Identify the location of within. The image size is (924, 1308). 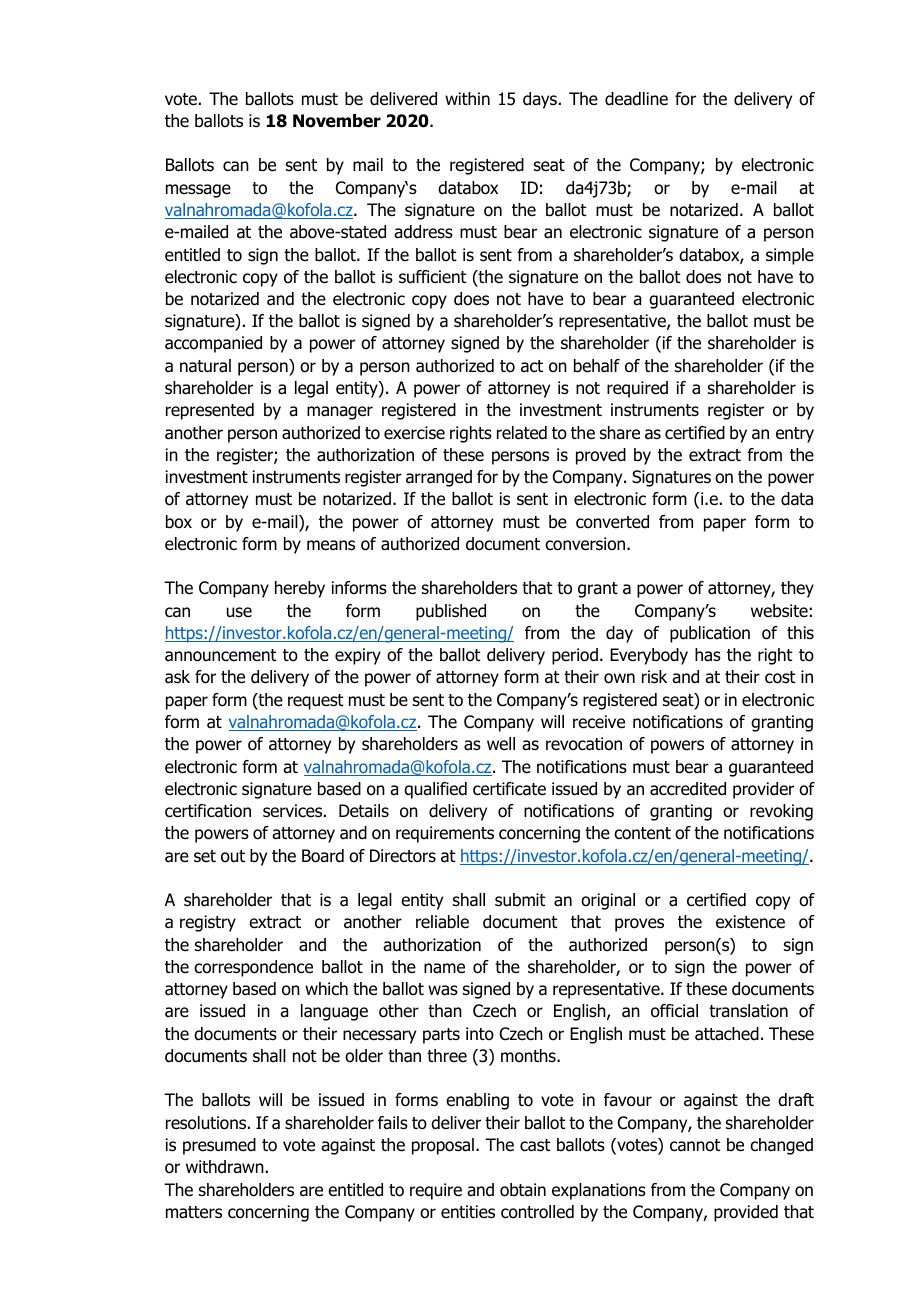
(467, 98).
